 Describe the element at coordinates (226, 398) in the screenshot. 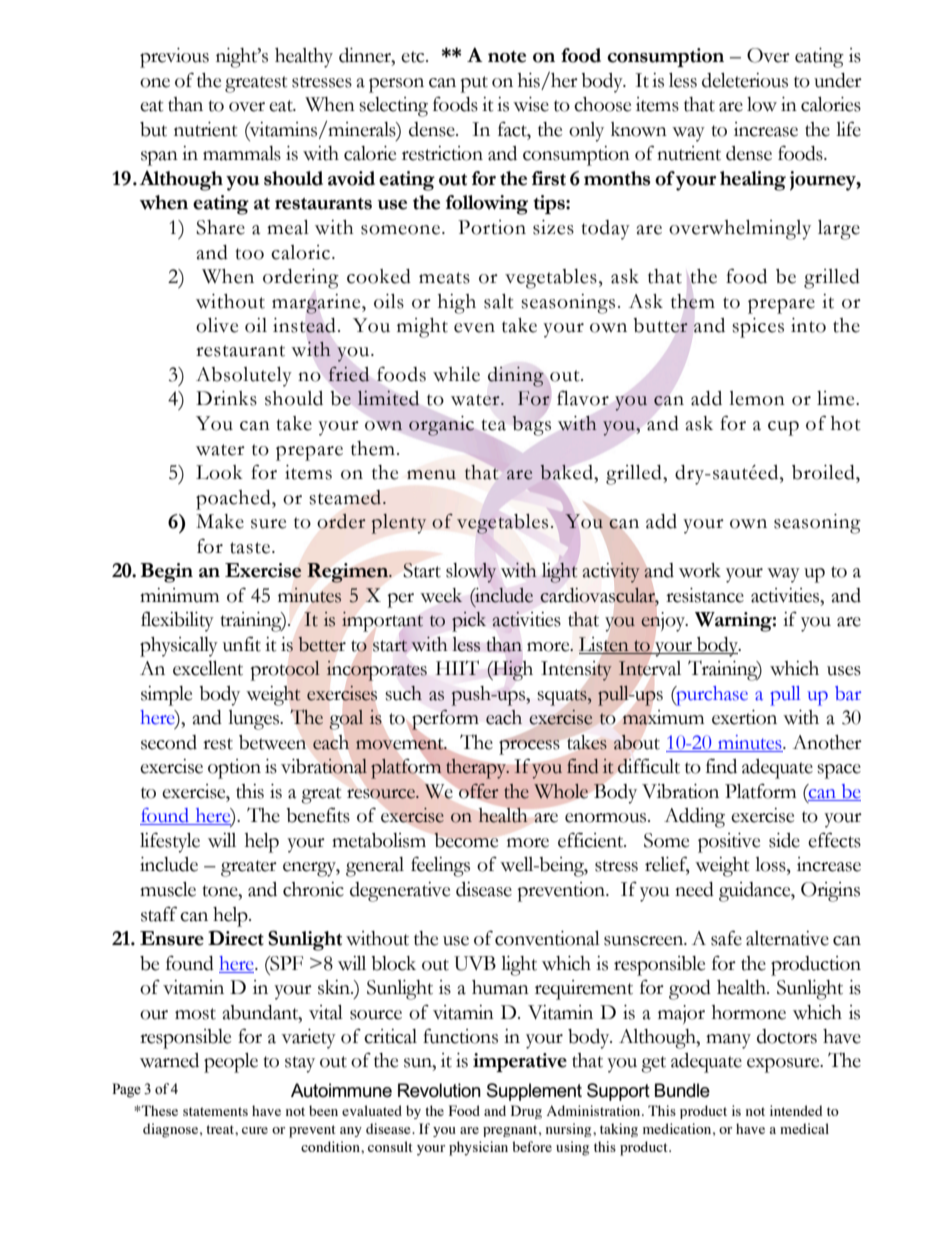

I see `Drinks` at that location.
